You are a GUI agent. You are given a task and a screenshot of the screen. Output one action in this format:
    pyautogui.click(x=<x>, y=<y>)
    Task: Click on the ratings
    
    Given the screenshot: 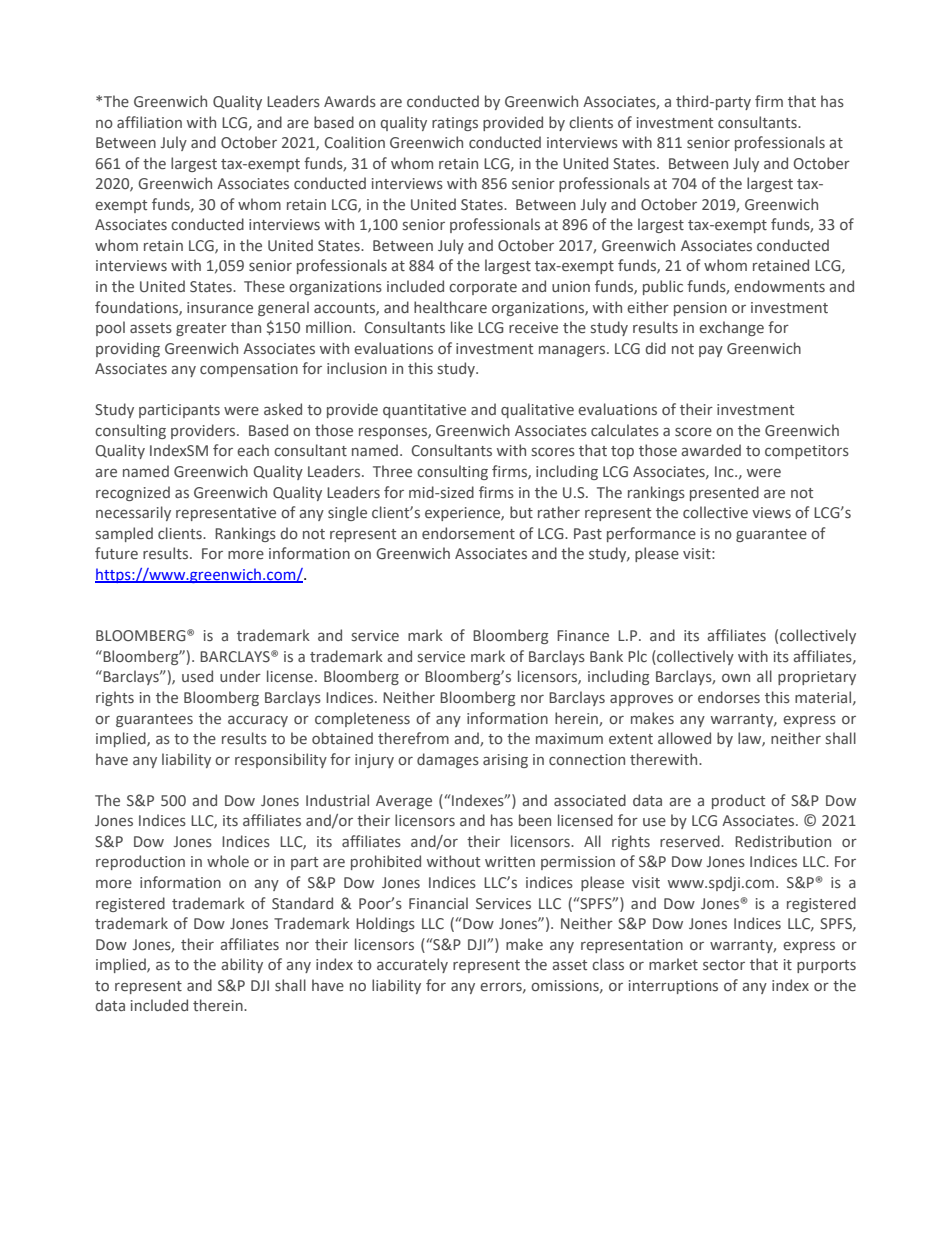 What is the action you would take?
    pyautogui.click(x=455, y=124)
